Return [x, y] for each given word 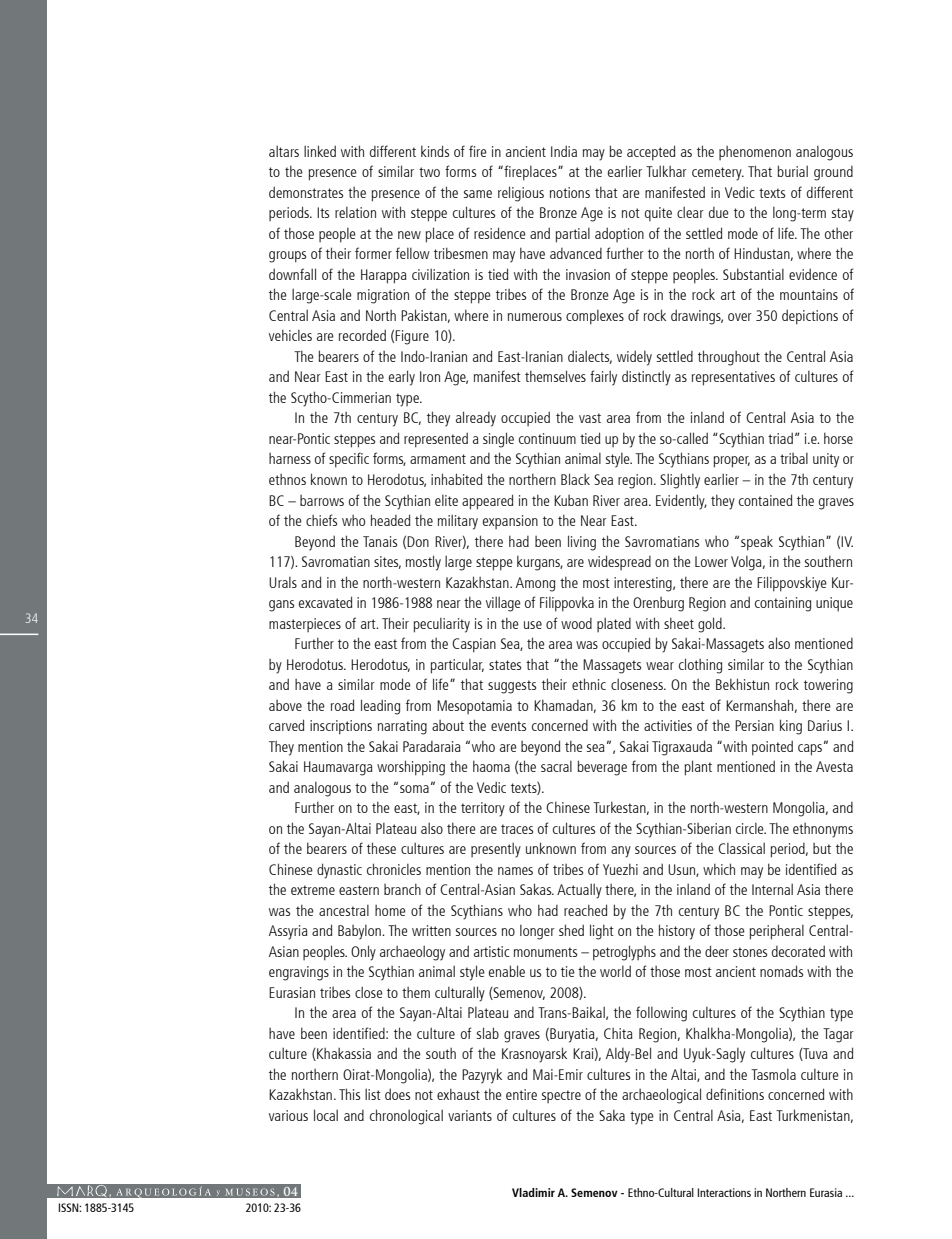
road [342, 705]
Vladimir [533, 1192]
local [326, 1115]
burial [792, 171]
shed [571, 930]
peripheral [777, 932]
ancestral [344, 910]
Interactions [724, 1192]
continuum [547, 438]
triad [780, 438]
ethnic [589, 684]
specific [349, 460]
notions [570, 192]
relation [355, 212]
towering [828, 686]
